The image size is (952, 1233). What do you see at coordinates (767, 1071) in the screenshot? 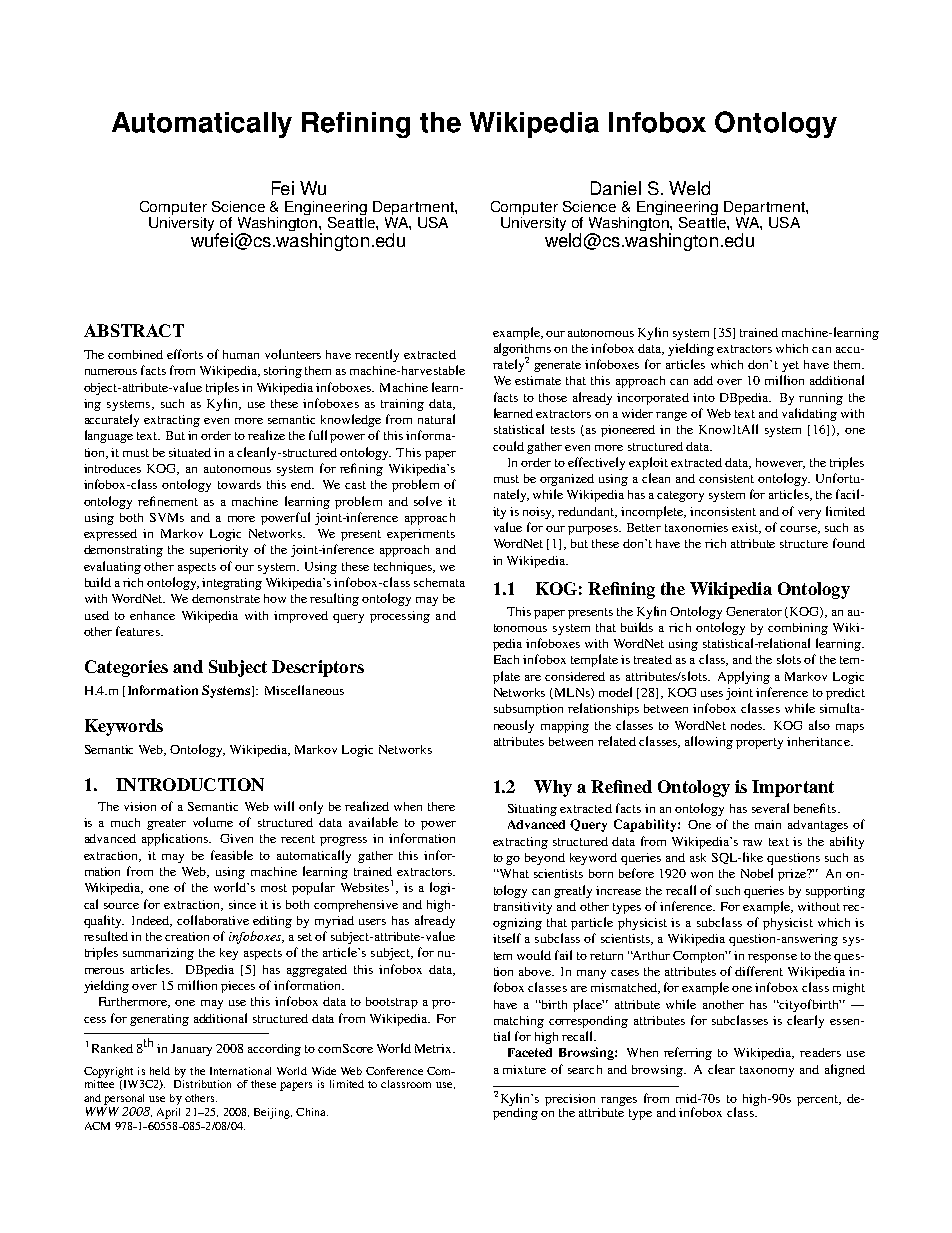
I see `taxonomy` at bounding box center [767, 1071].
